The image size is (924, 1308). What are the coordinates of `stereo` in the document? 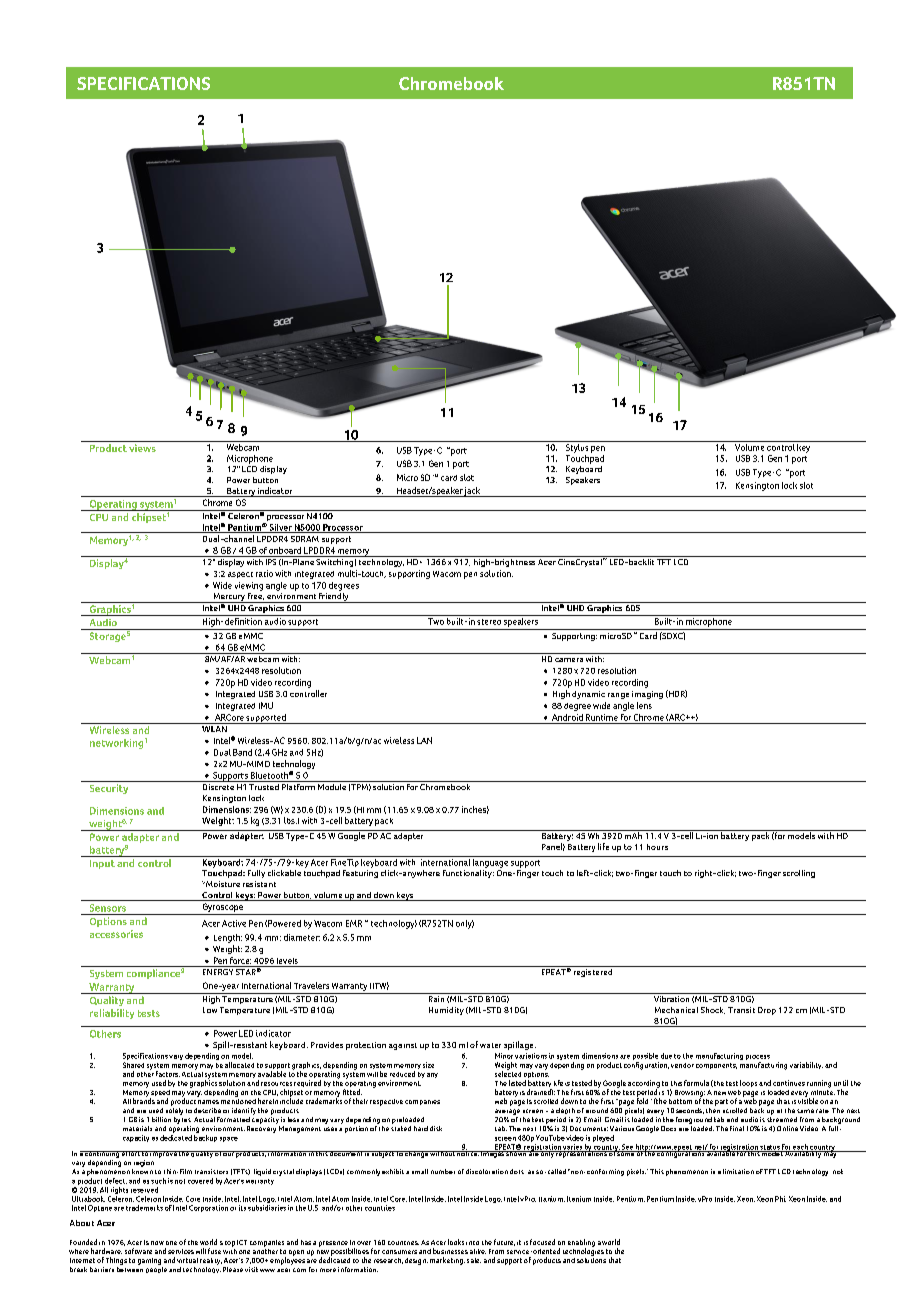 It's located at (489, 622).
